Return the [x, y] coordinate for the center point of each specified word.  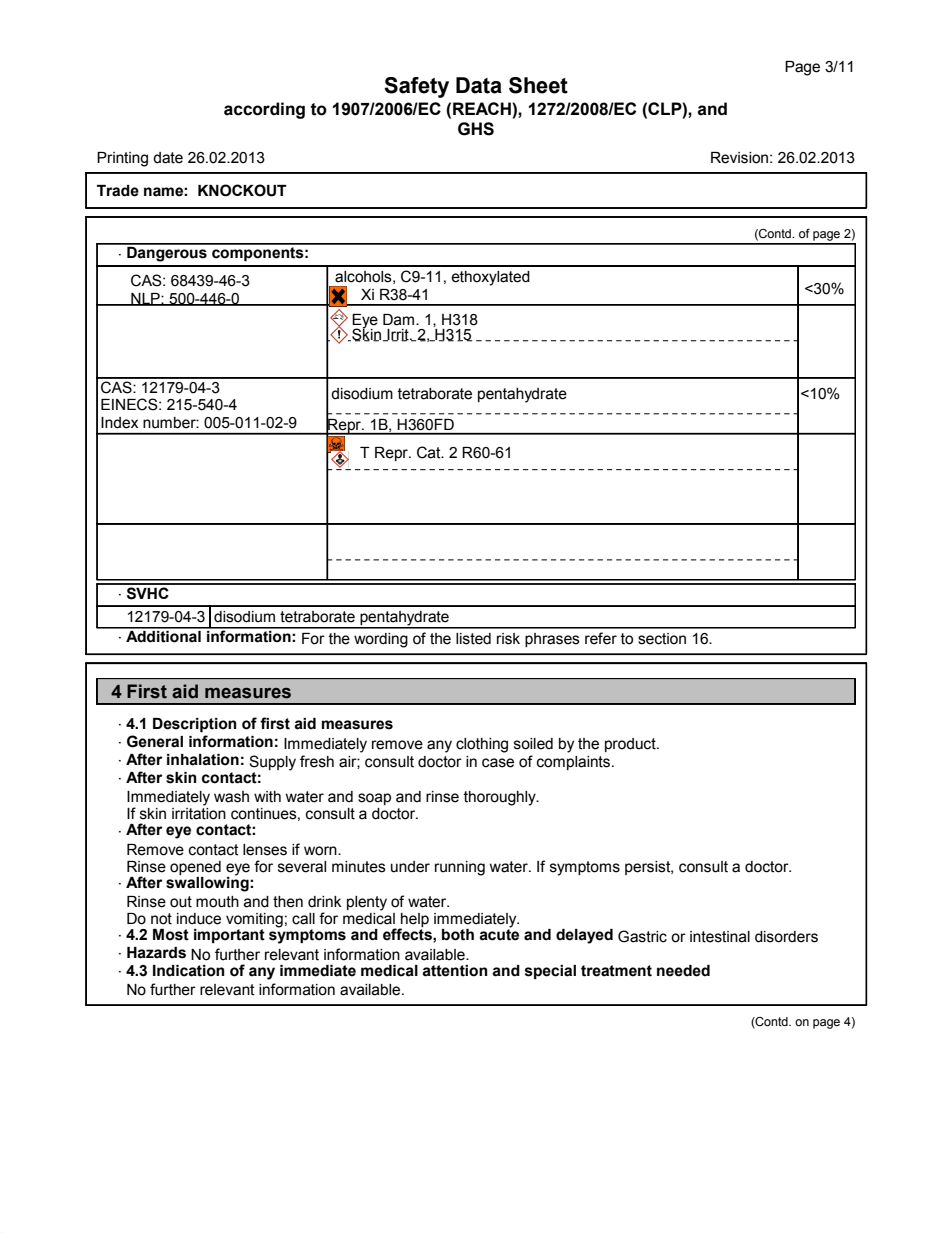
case [498, 763]
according [264, 110]
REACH [483, 108]
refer [601, 638]
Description [195, 725]
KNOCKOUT [242, 190]
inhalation [203, 760]
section [662, 639]
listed [473, 639]
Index [119, 423]
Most [171, 935]
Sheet [538, 85]
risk [508, 639]
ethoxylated [490, 278]
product [631, 745]
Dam [400, 320]
